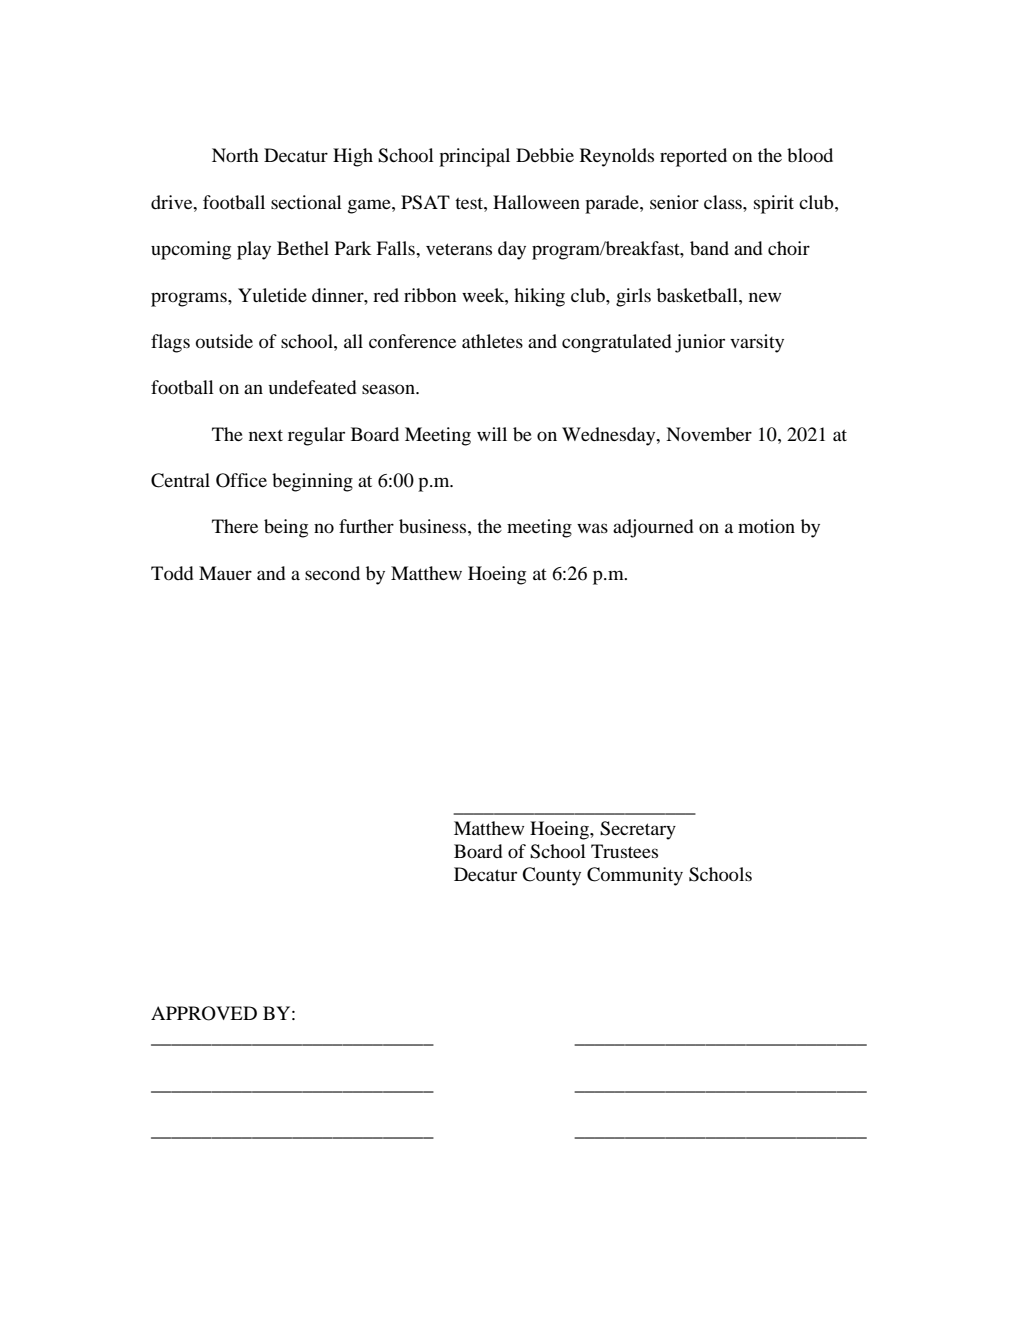 The height and width of the screenshot is (1330, 1028). I want to click on athletes, so click(492, 341).
